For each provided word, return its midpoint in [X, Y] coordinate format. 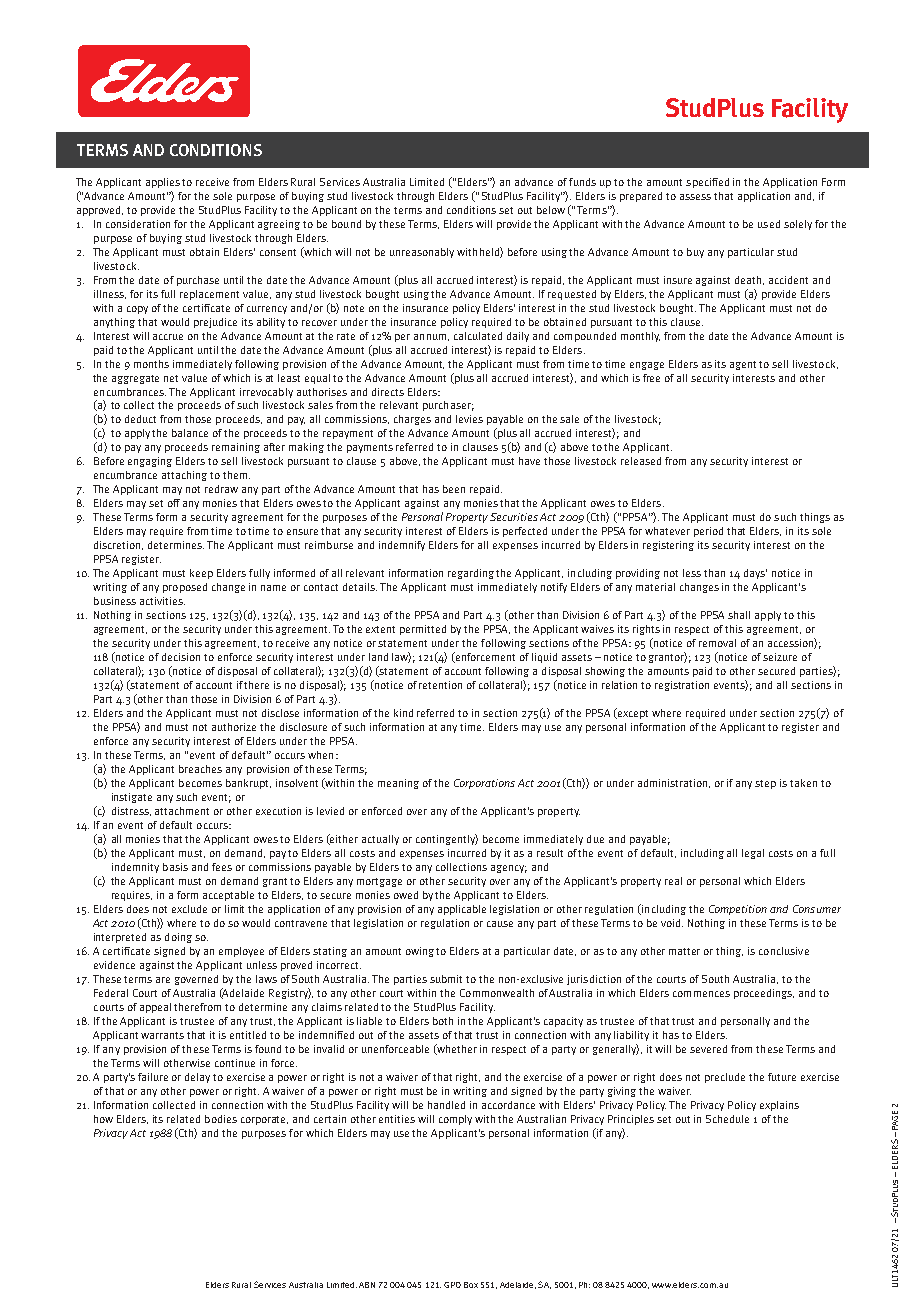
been [454, 489]
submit [446, 979]
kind [403, 713]
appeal [155, 1008]
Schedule [727, 1119]
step [765, 784]
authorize [234, 727]
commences [701, 994]
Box [471, 1285]
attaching [184, 476]
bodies [221, 1119]
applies [163, 183]
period [708, 532]
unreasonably [422, 253]
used [769, 224]
